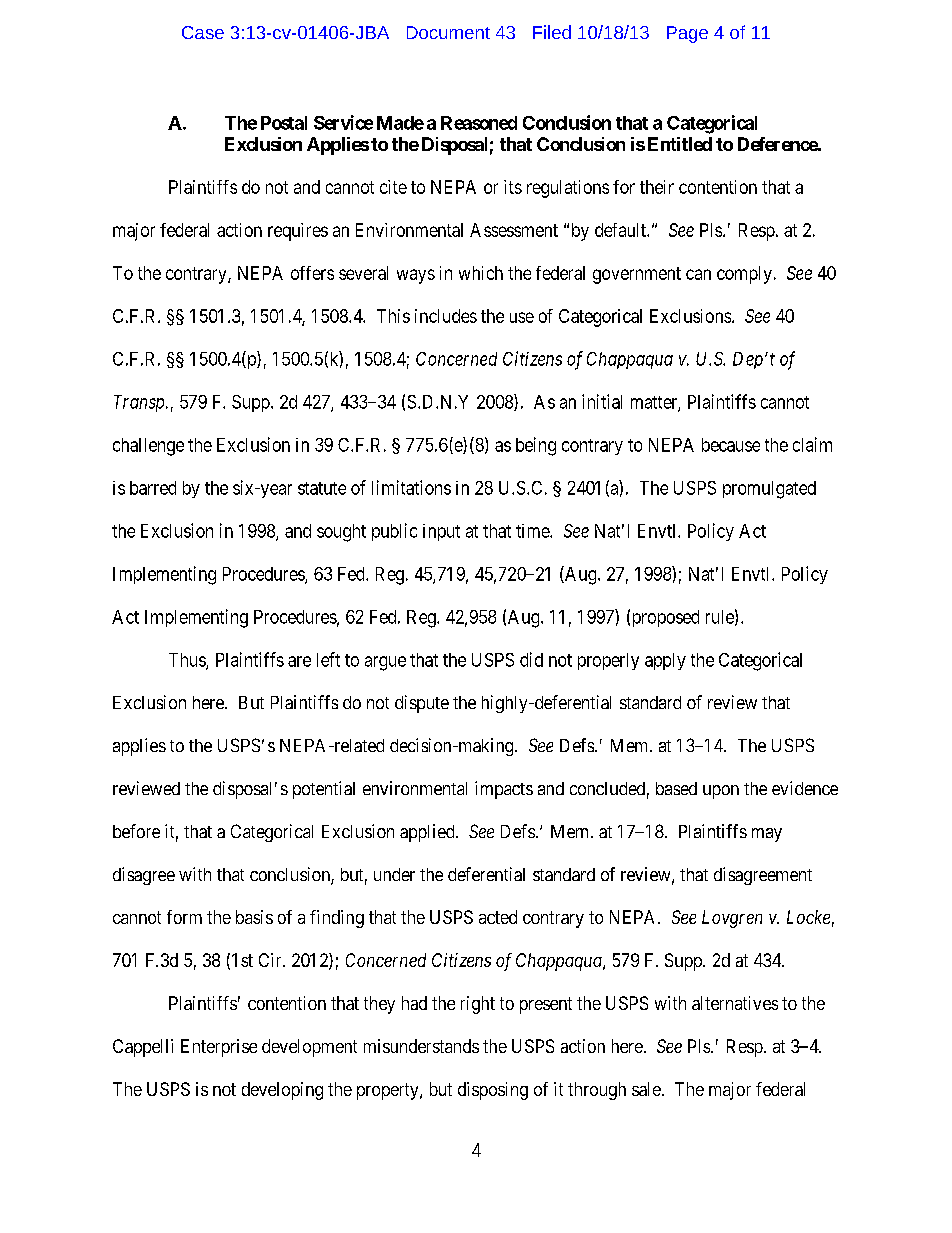 The width and height of the page is (952, 1233). What do you see at coordinates (203, 32) in the page?
I see `Case` at bounding box center [203, 32].
